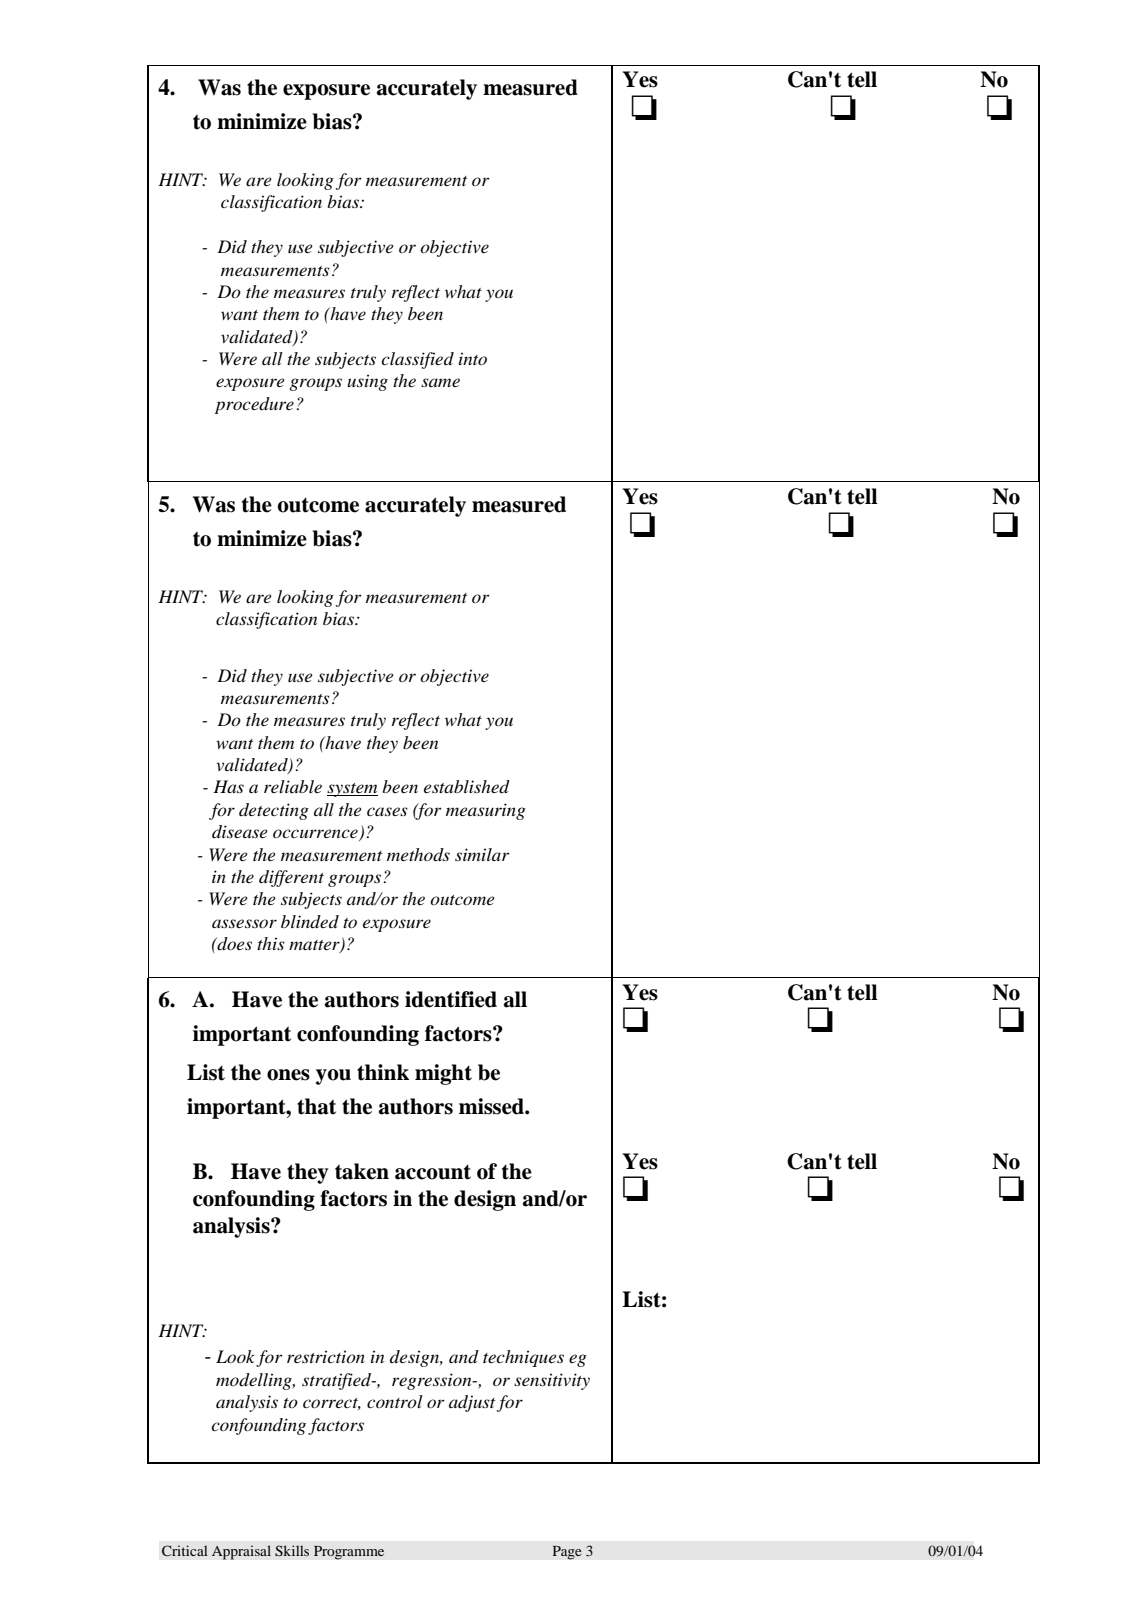  I want to click on procedure, so click(254, 405).
